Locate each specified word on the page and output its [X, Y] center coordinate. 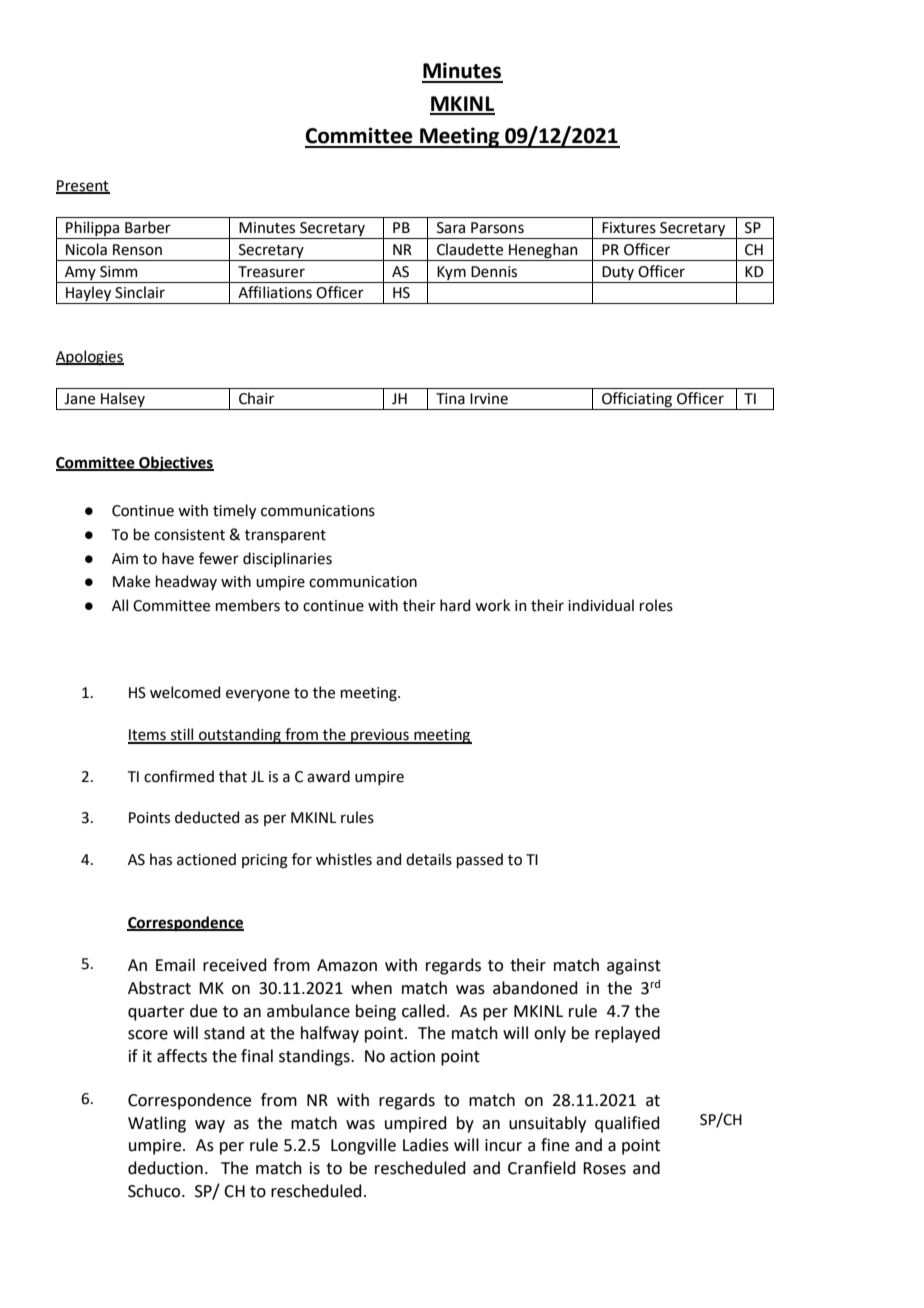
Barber [148, 227]
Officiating [637, 401]
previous [380, 736]
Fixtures [629, 228]
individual [601, 605]
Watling [157, 1124]
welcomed [185, 692]
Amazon [347, 965]
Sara [451, 228]
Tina [450, 399]
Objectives [175, 464]
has [161, 859]
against [634, 967]
